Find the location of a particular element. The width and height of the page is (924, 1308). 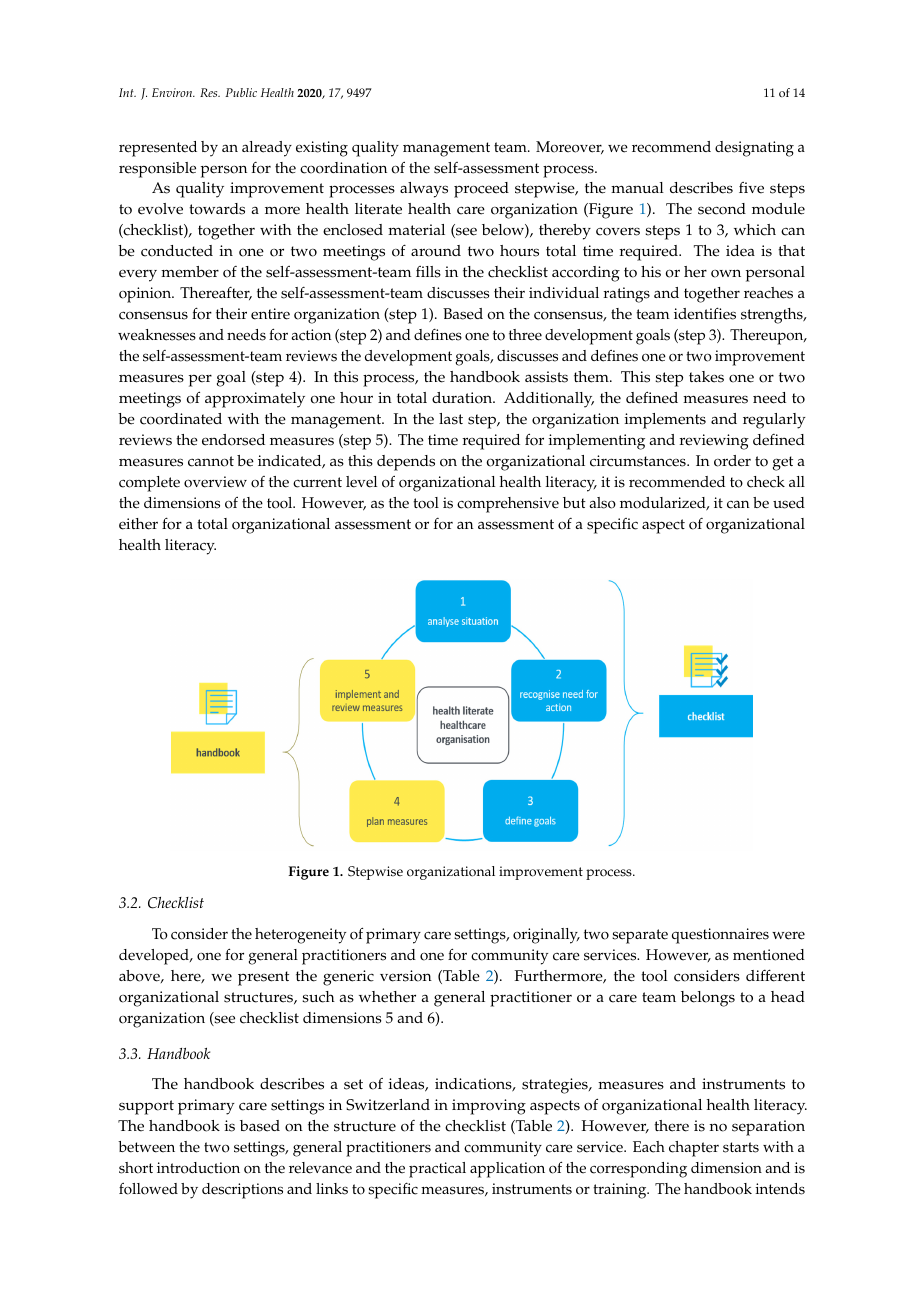

such is located at coordinates (318, 997).
